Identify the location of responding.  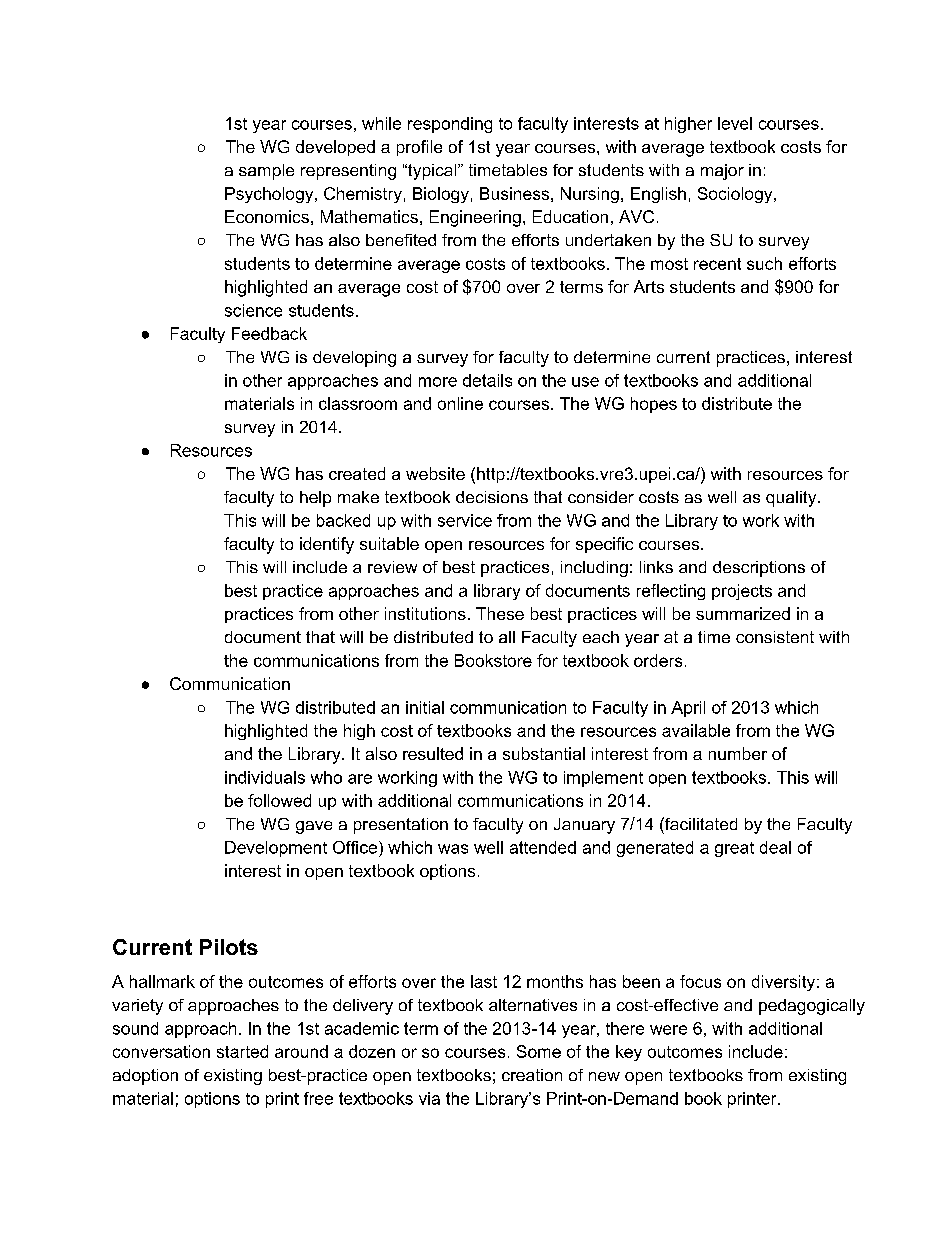
(450, 125).
